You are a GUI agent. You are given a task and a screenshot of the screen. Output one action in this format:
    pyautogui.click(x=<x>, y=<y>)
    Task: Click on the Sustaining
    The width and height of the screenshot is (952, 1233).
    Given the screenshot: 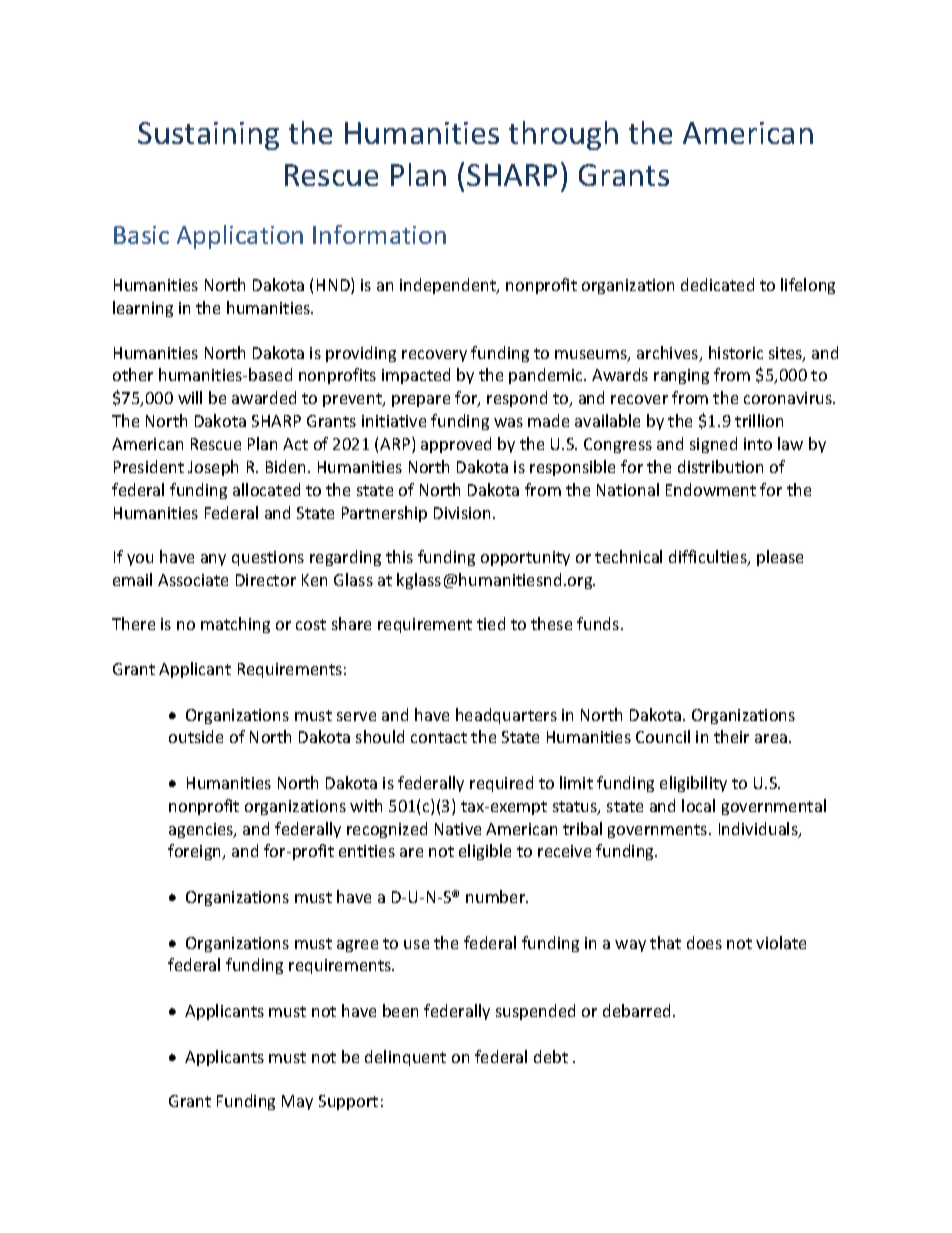 What is the action you would take?
    pyautogui.click(x=208, y=136)
